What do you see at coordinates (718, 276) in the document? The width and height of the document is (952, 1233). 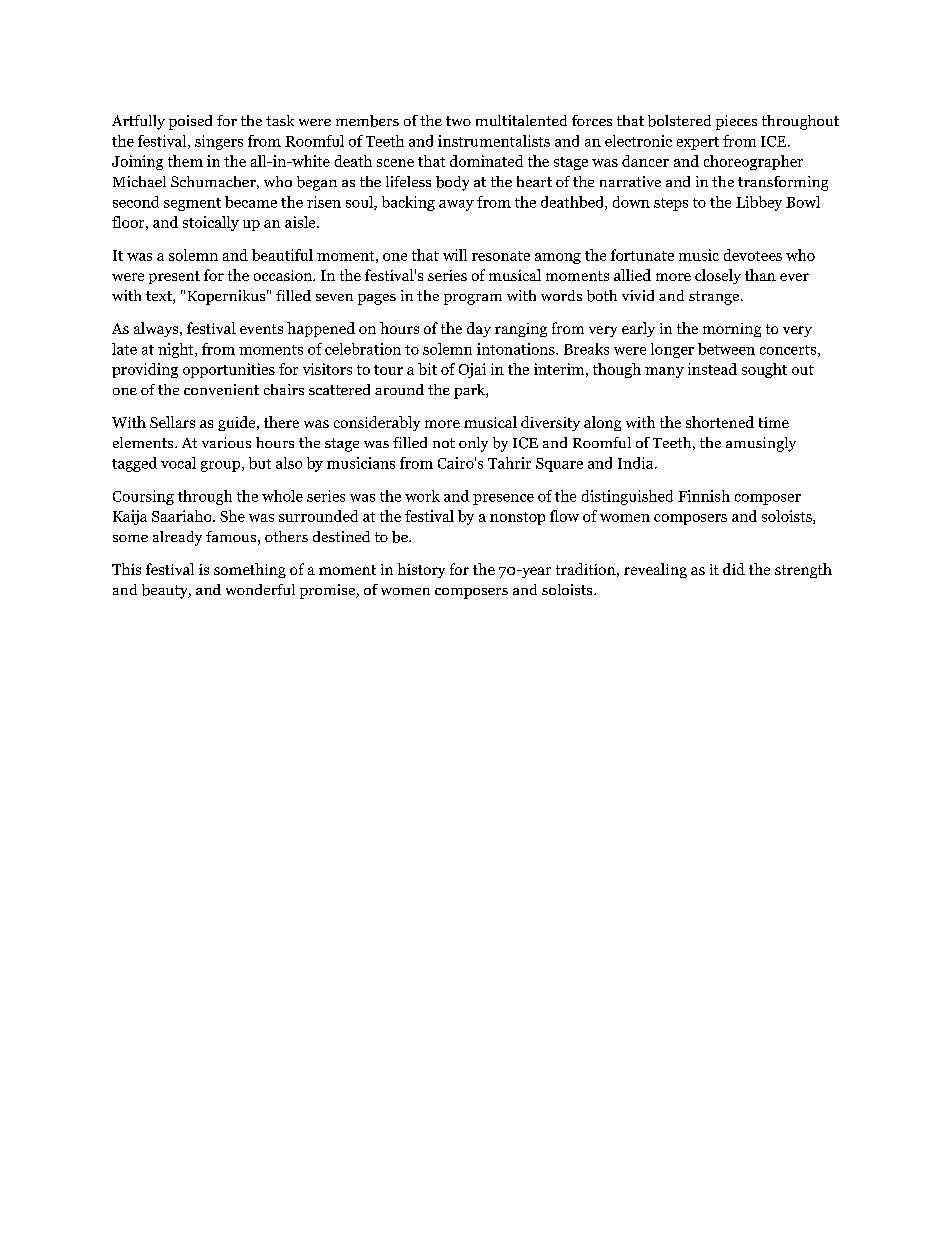 I see `closely` at bounding box center [718, 276].
